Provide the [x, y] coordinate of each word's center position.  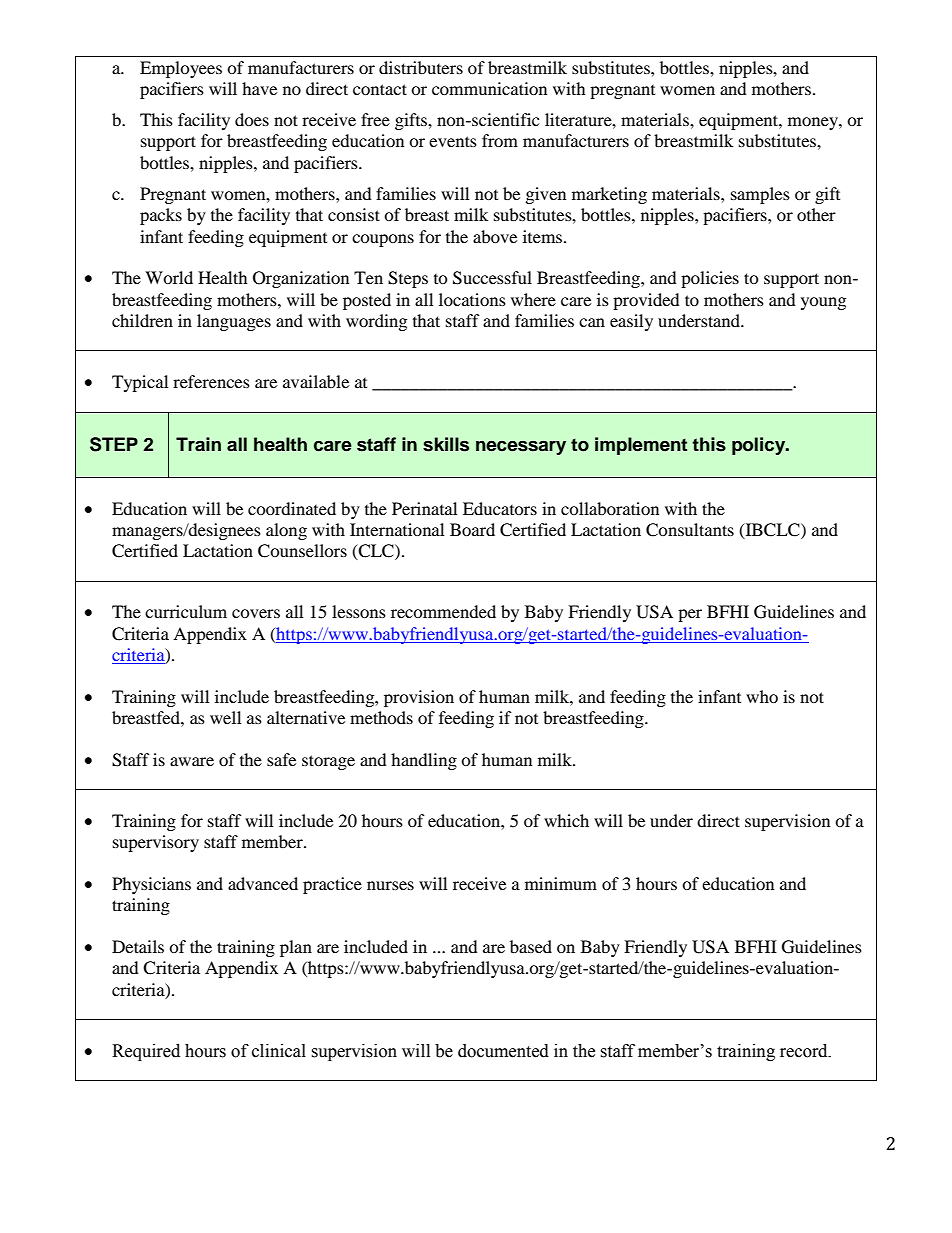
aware [192, 761]
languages [234, 322]
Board [472, 529]
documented [503, 1051]
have [259, 88]
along [286, 531]
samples [760, 195]
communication [489, 88]
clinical [279, 1051]
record [805, 1051]
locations [472, 299]
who [762, 696]
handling [424, 761]
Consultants [690, 530]
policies [710, 279]
